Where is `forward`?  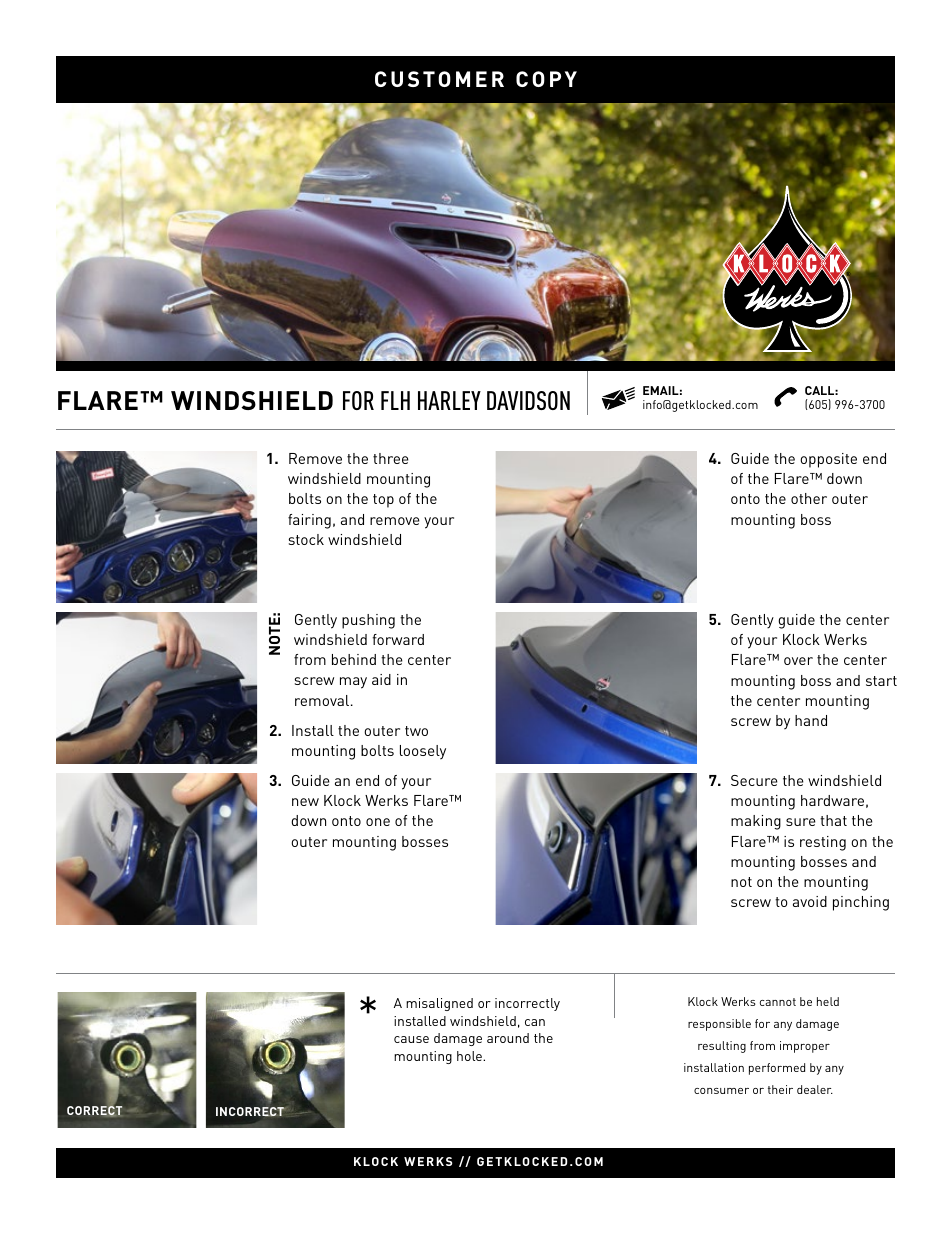
forward is located at coordinates (398, 639).
